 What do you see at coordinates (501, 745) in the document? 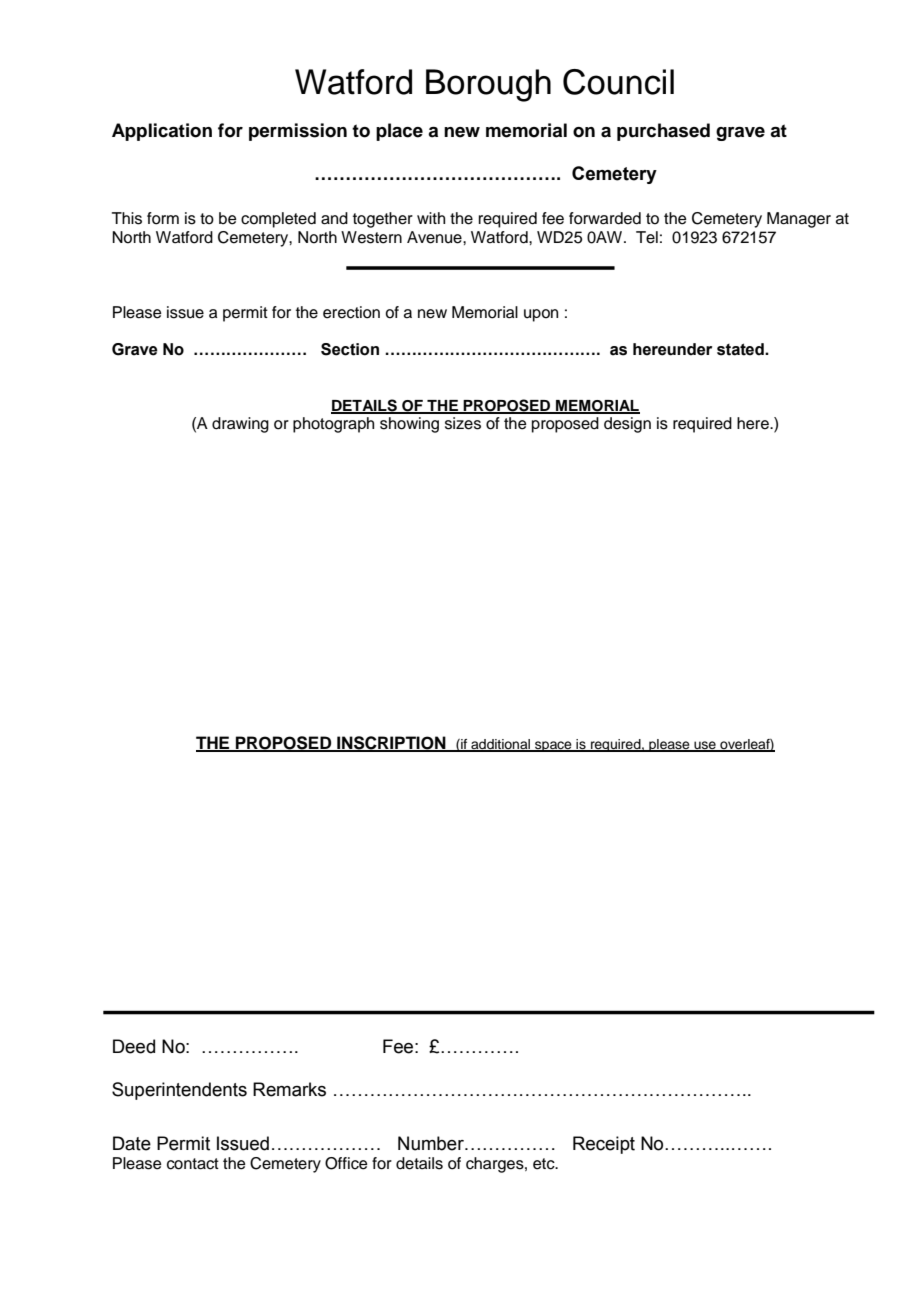
I see `additional` at bounding box center [501, 745].
